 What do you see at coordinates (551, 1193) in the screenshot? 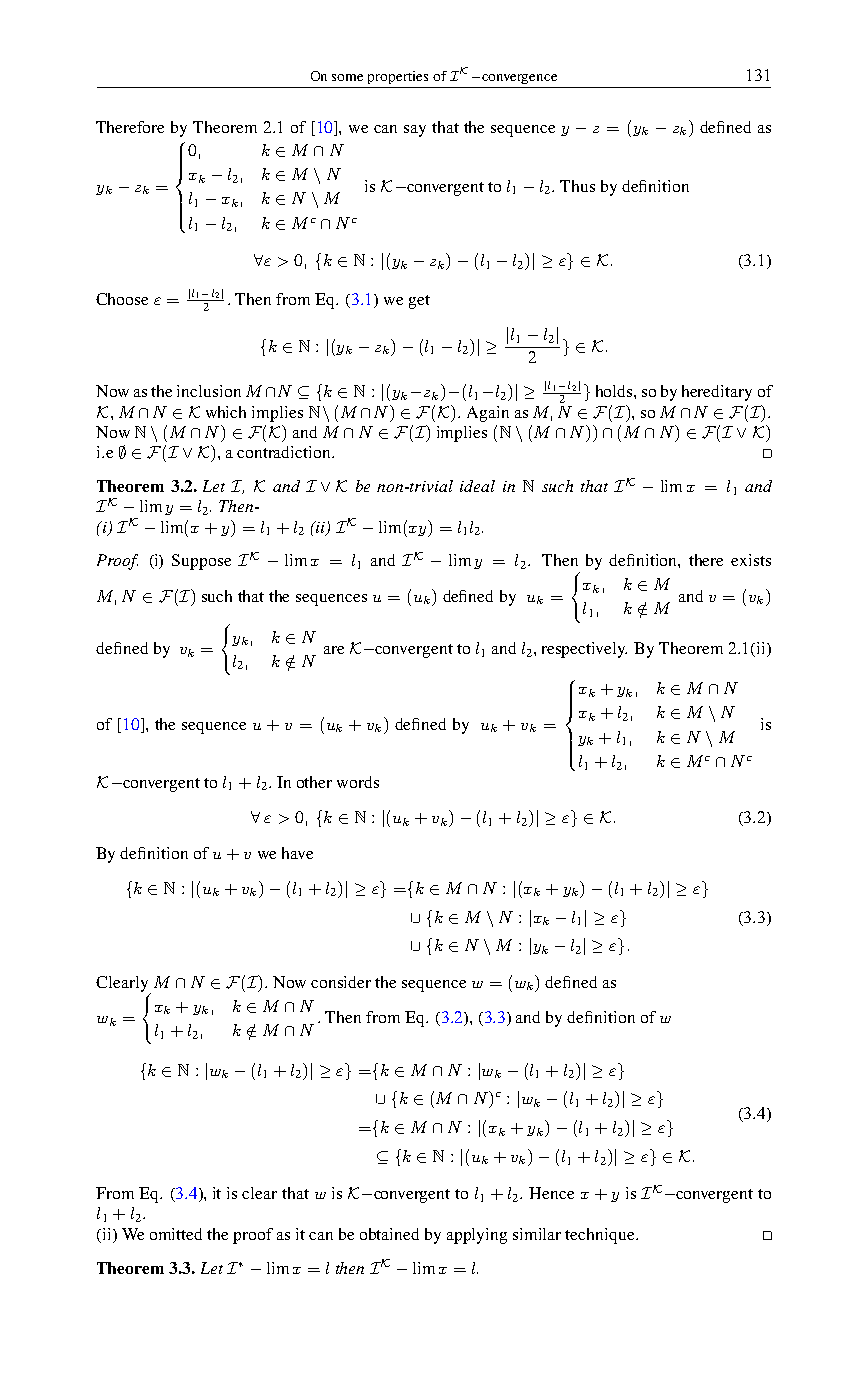
I see `Hence` at bounding box center [551, 1193].
